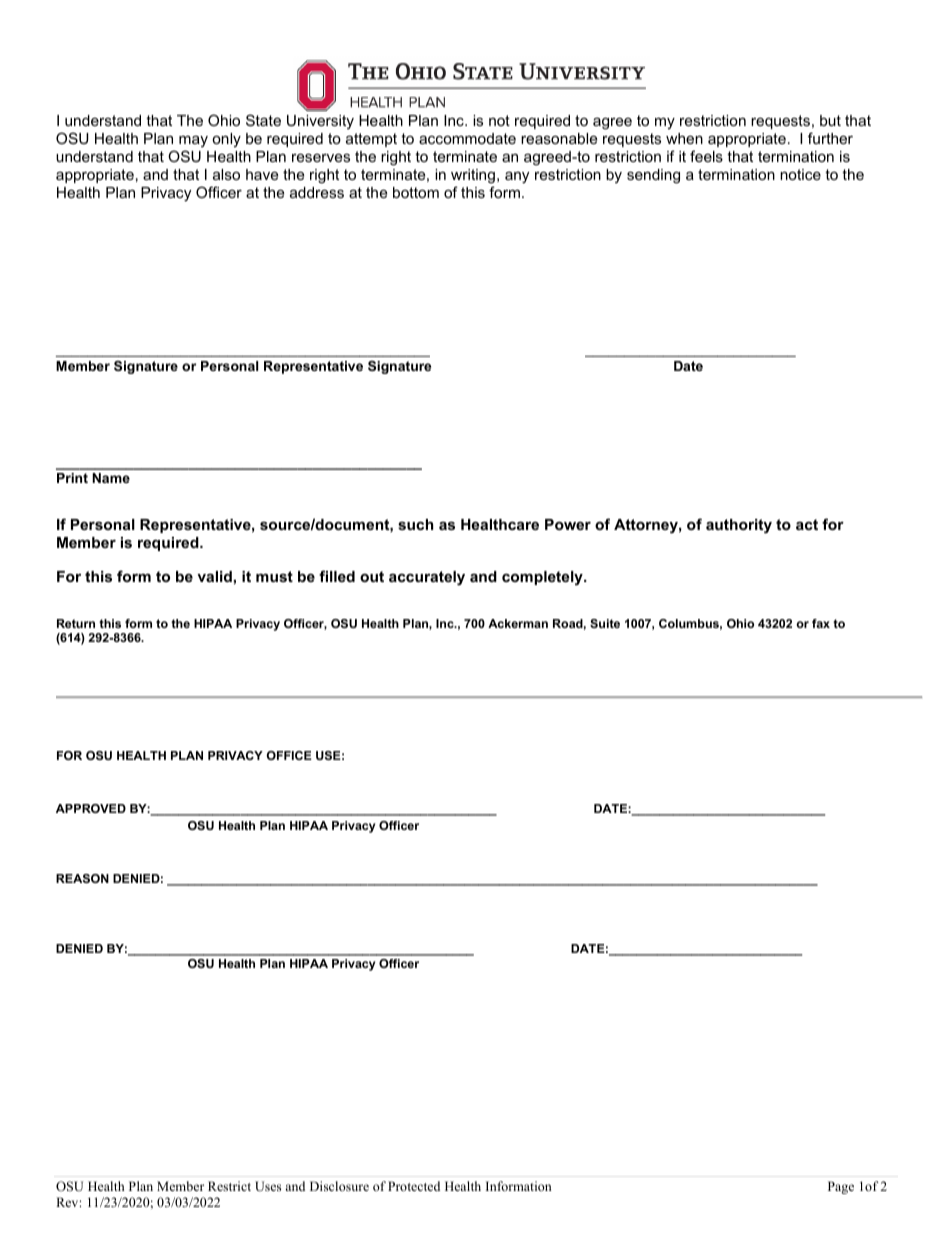  What do you see at coordinates (706, 156) in the screenshot?
I see `feels` at bounding box center [706, 156].
